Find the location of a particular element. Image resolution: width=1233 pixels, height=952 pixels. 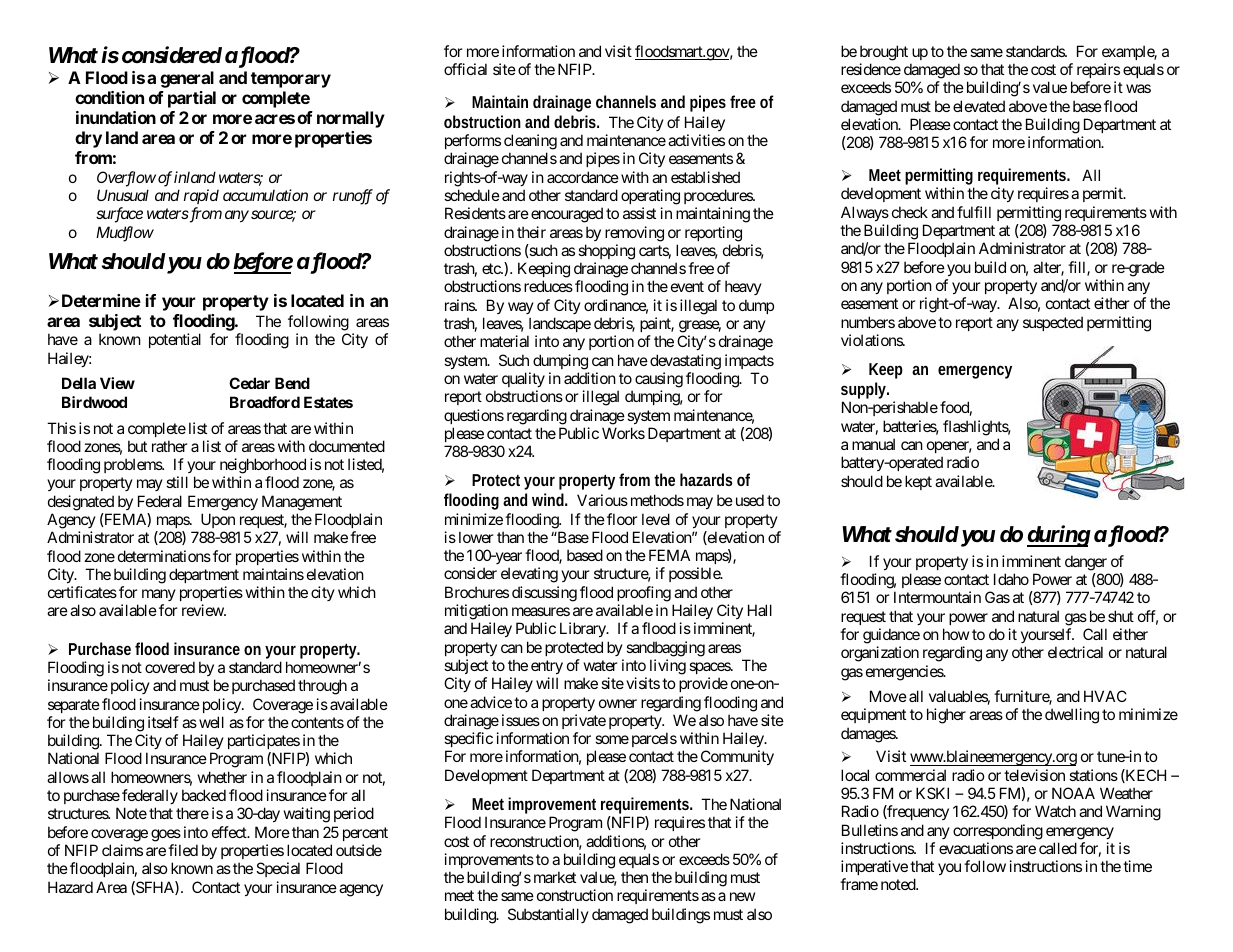

entry is located at coordinates (547, 667).
